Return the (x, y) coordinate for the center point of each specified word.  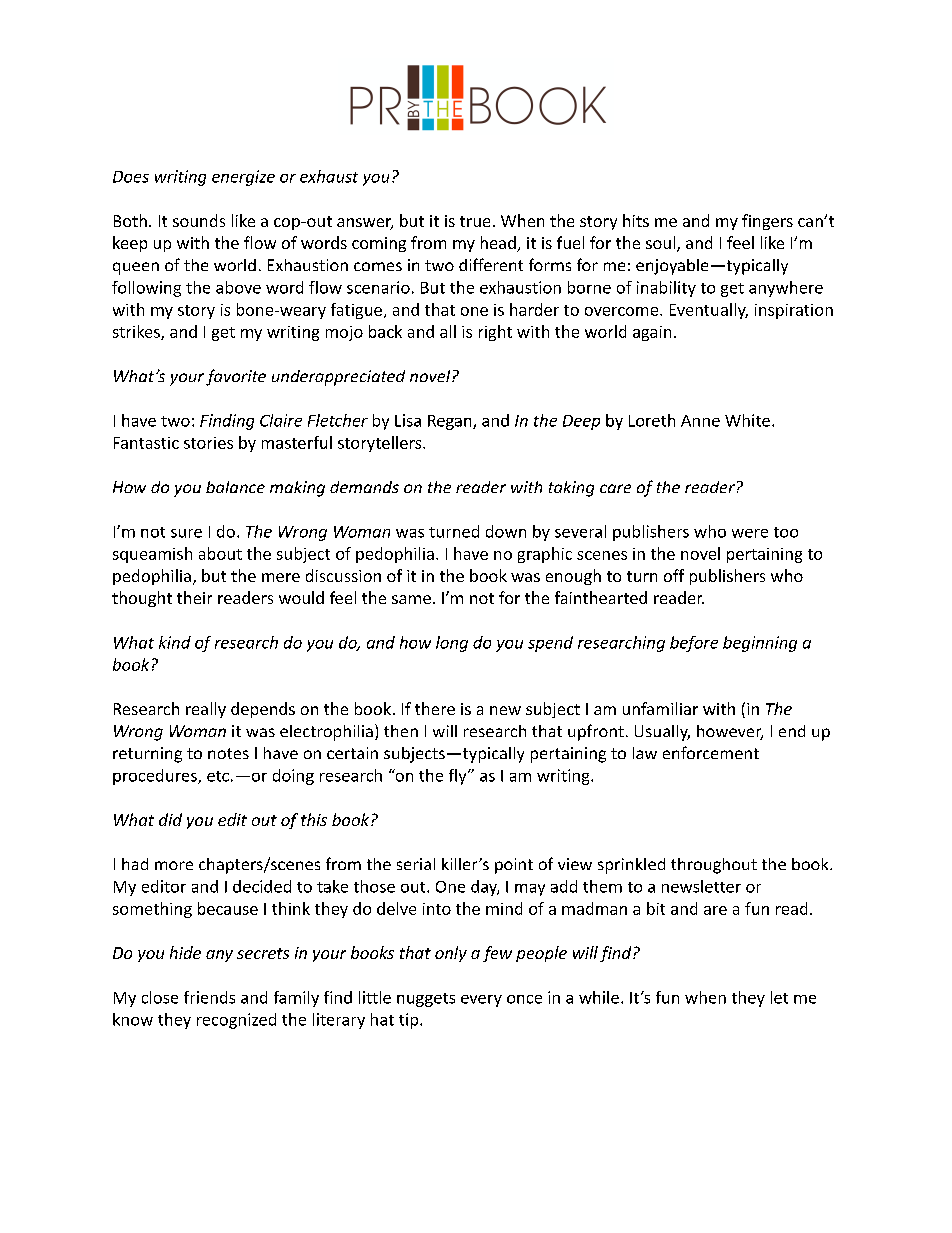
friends (209, 997)
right (495, 333)
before (694, 644)
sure (186, 533)
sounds (199, 220)
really (206, 710)
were (750, 533)
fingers (767, 222)
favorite (236, 377)
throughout (714, 866)
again (652, 333)
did (170, 819)
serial (416, 864)
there (435, 708)
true (475, 221)
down (506, 531)
